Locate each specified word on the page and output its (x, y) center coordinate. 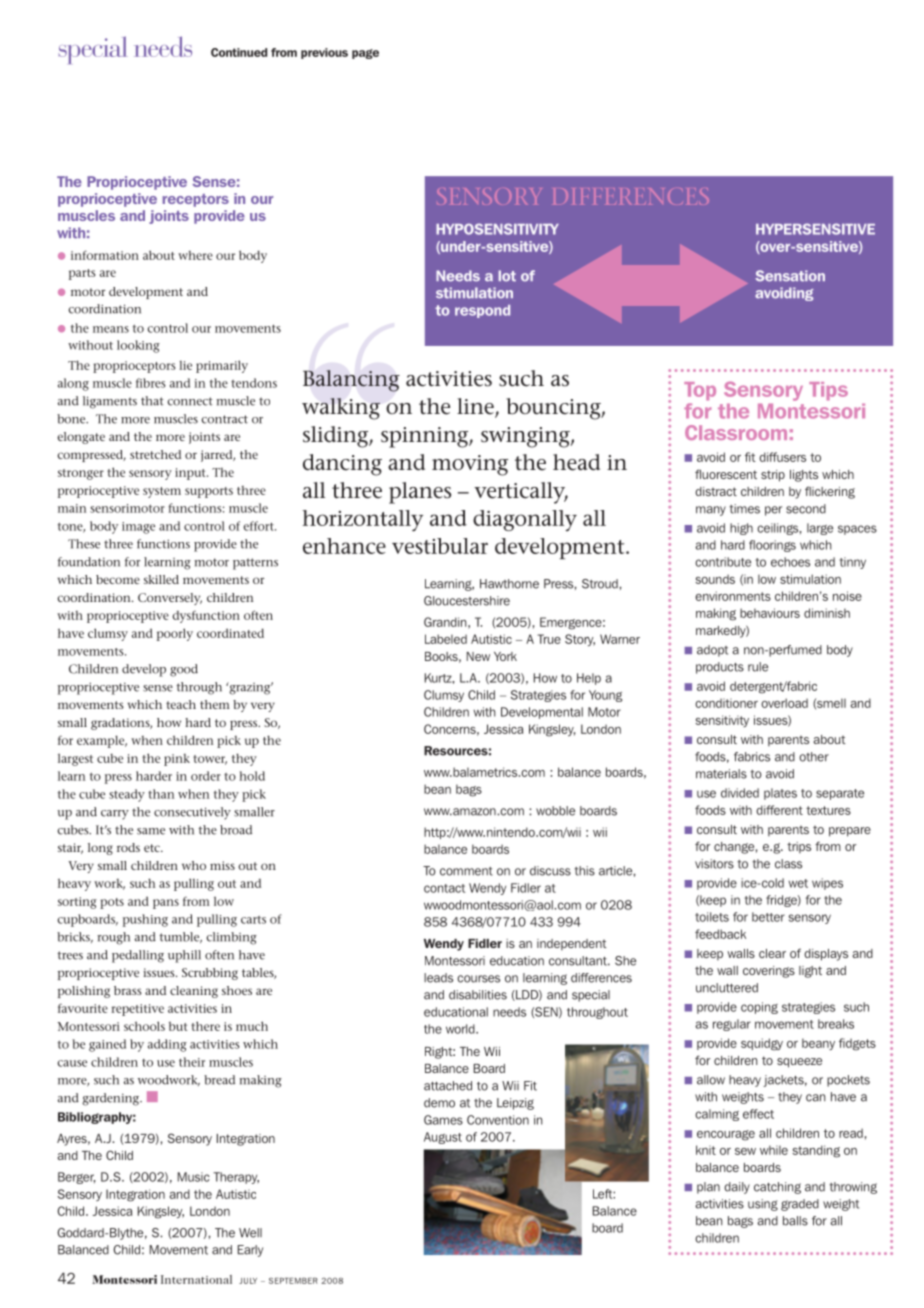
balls (795, 1221)
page (365, 54)
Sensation (790, 276)
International (196, 1279)
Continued (239, 52)
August (443, 1138)
